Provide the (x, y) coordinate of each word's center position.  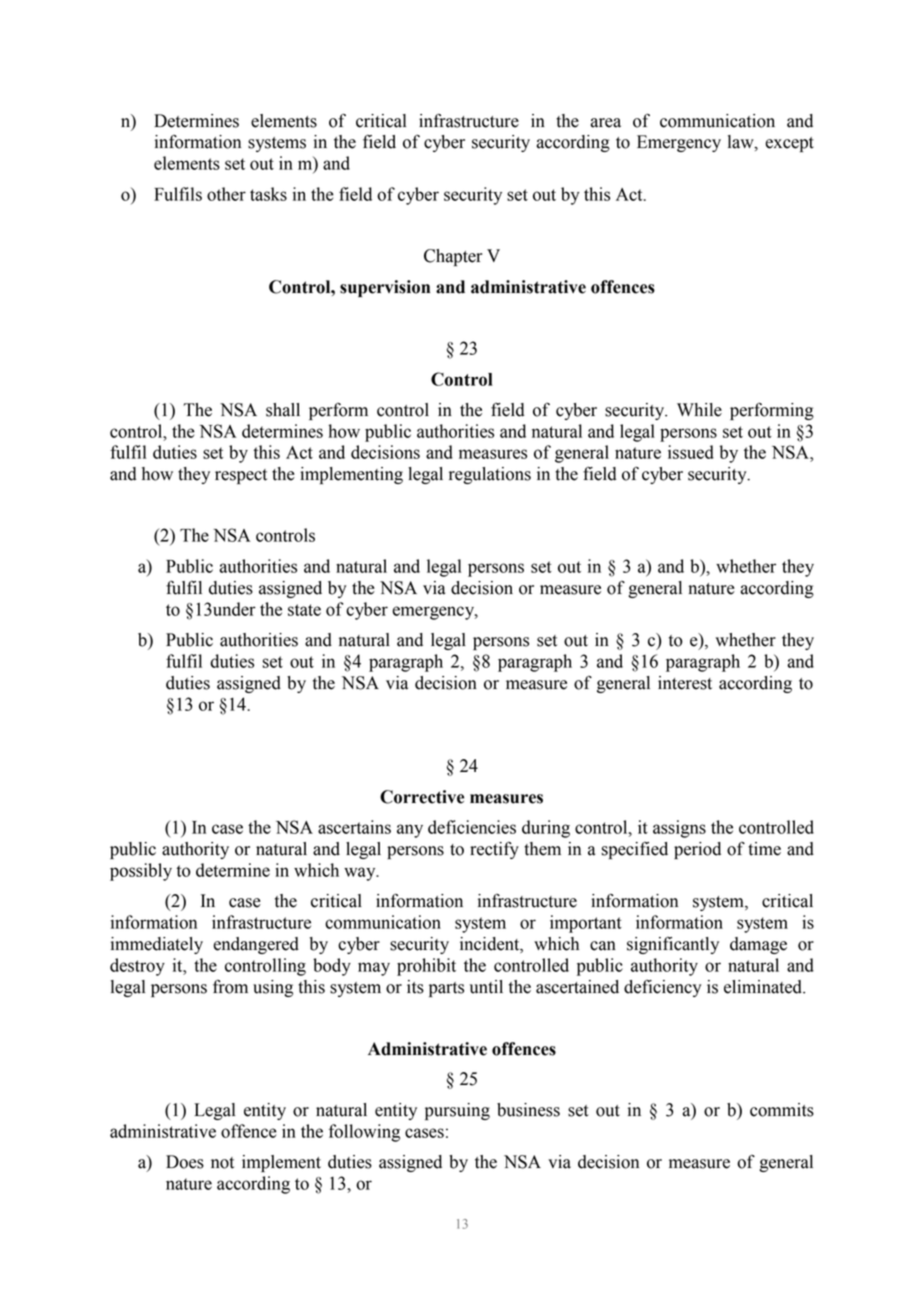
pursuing (457, 1111)
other (226, 194)
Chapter (453, 257)
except (789, 144)
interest (685, 683)
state (304, 610)
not (222, 1163)
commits (782, 1110)
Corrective (422, 797)
